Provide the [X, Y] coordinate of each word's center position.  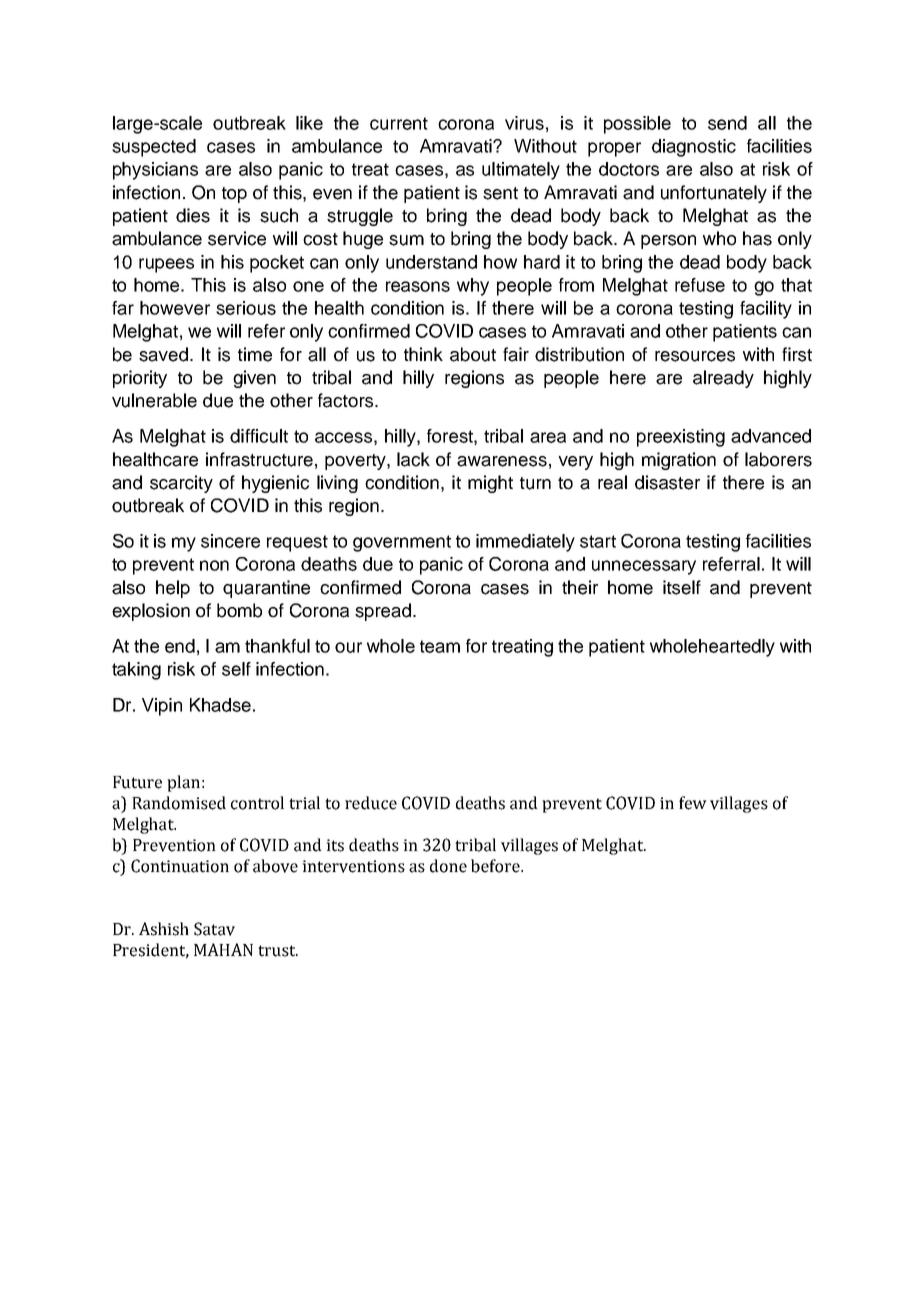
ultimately [521, 171]
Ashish [164, 929]
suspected [154, 148]
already [723, 379]
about [473, 354]
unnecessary [644, 567]
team [440, 646]
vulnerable [154, 400]
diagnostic [694, 148]
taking [136, 671]
